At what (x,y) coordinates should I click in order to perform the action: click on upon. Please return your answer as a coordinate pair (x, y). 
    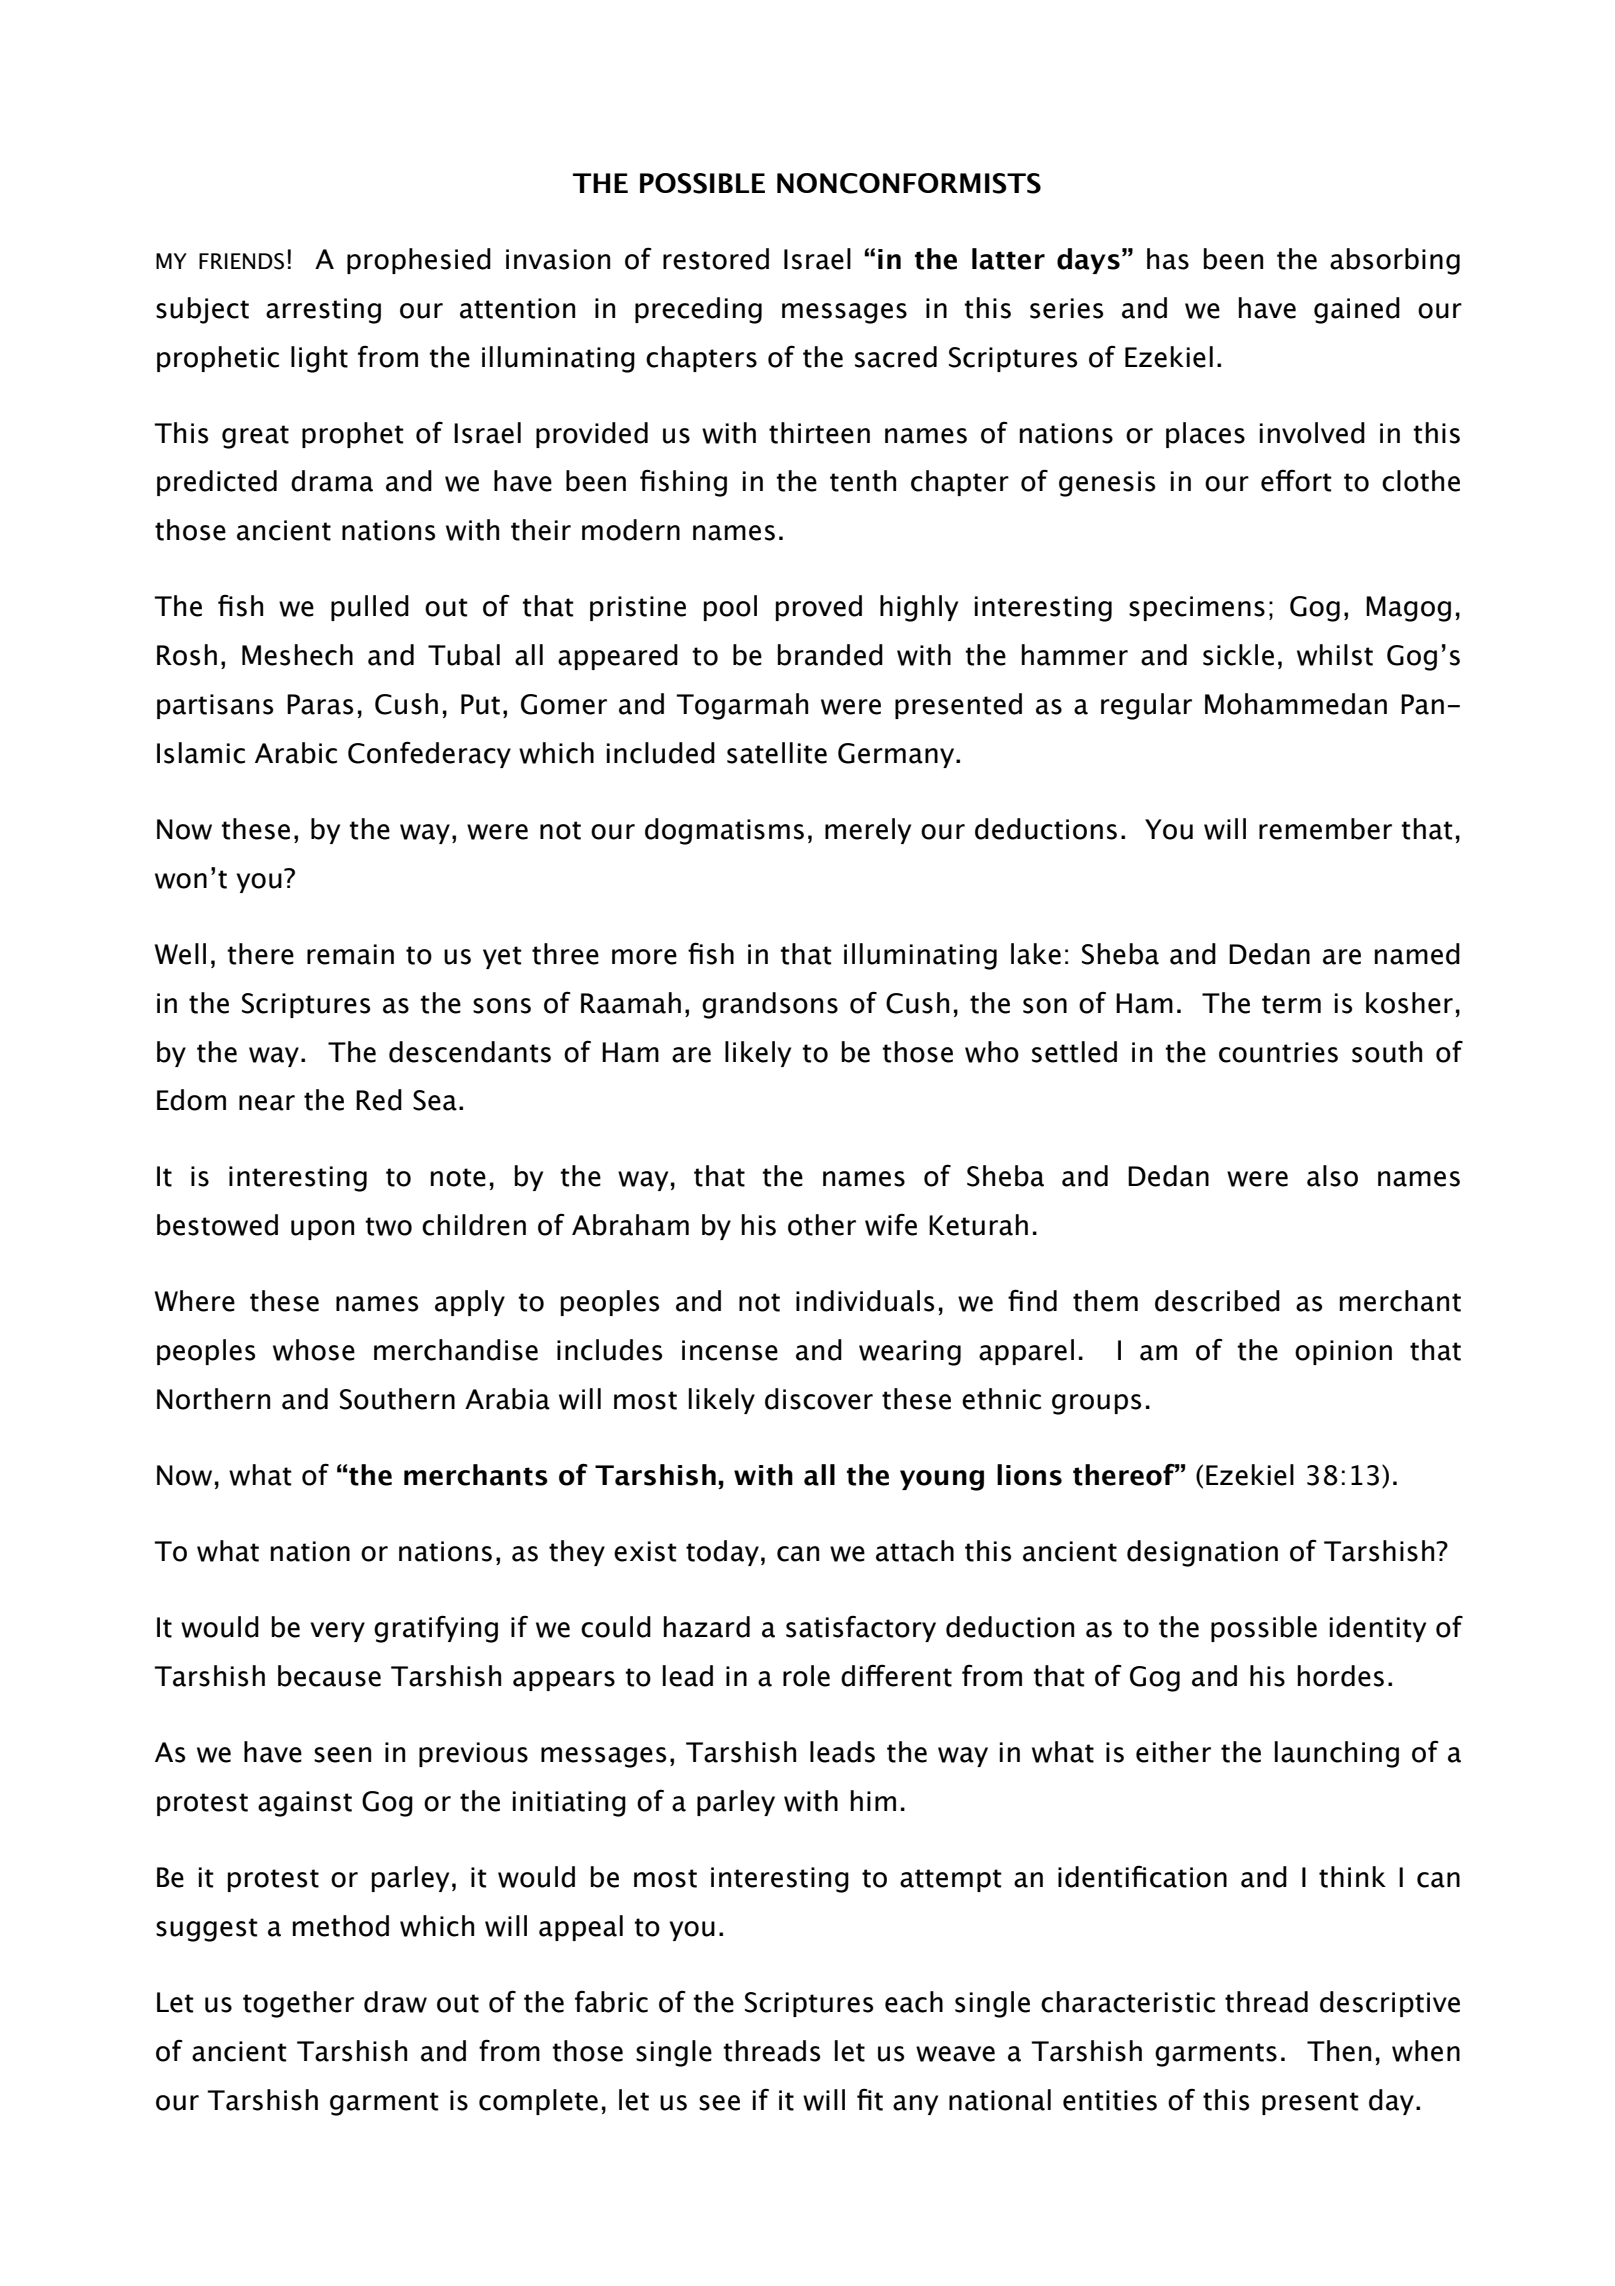
    Looking at the image, I should click on (322, 1230).
